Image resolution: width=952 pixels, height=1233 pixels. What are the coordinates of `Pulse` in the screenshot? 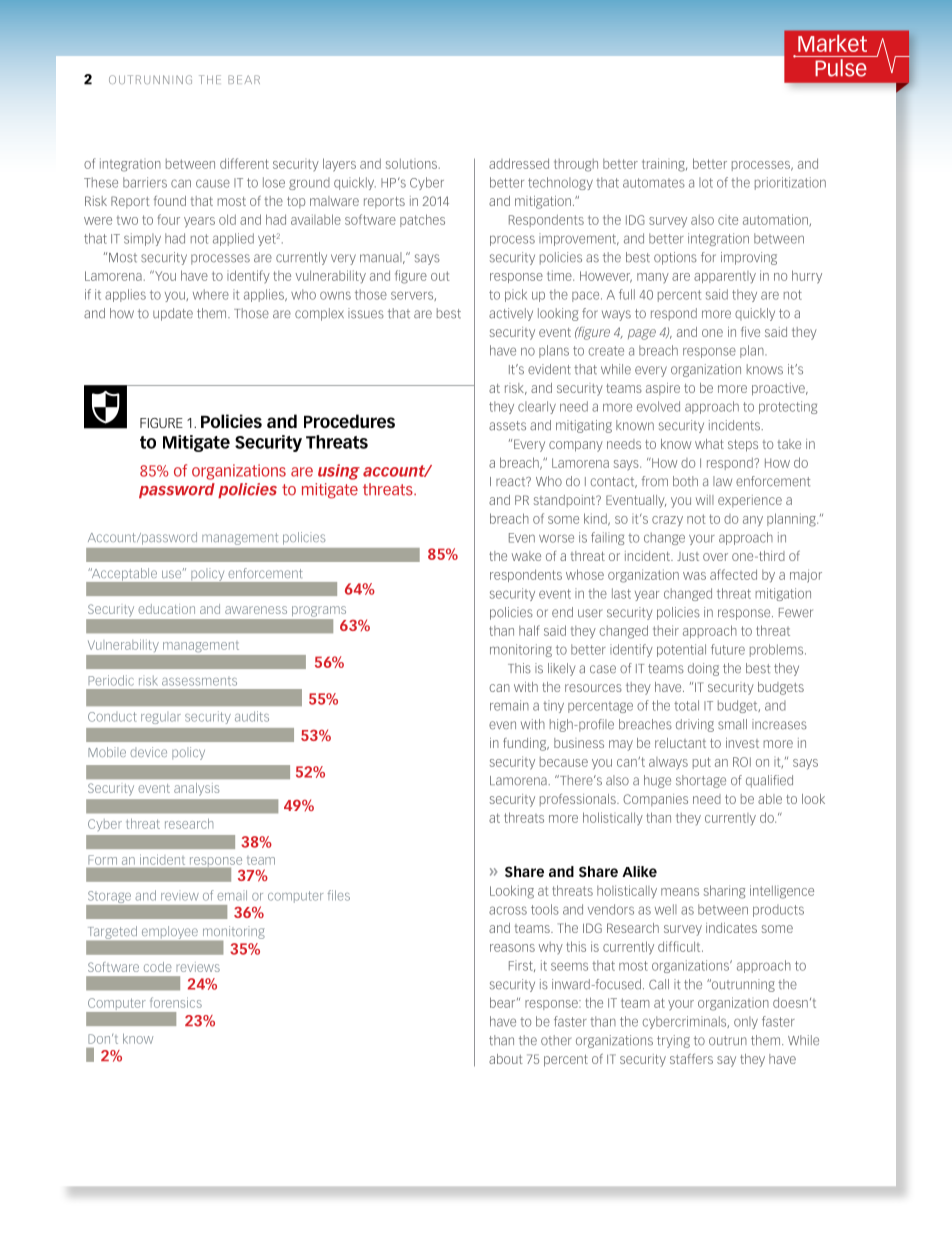 It's located at (841, 68).
